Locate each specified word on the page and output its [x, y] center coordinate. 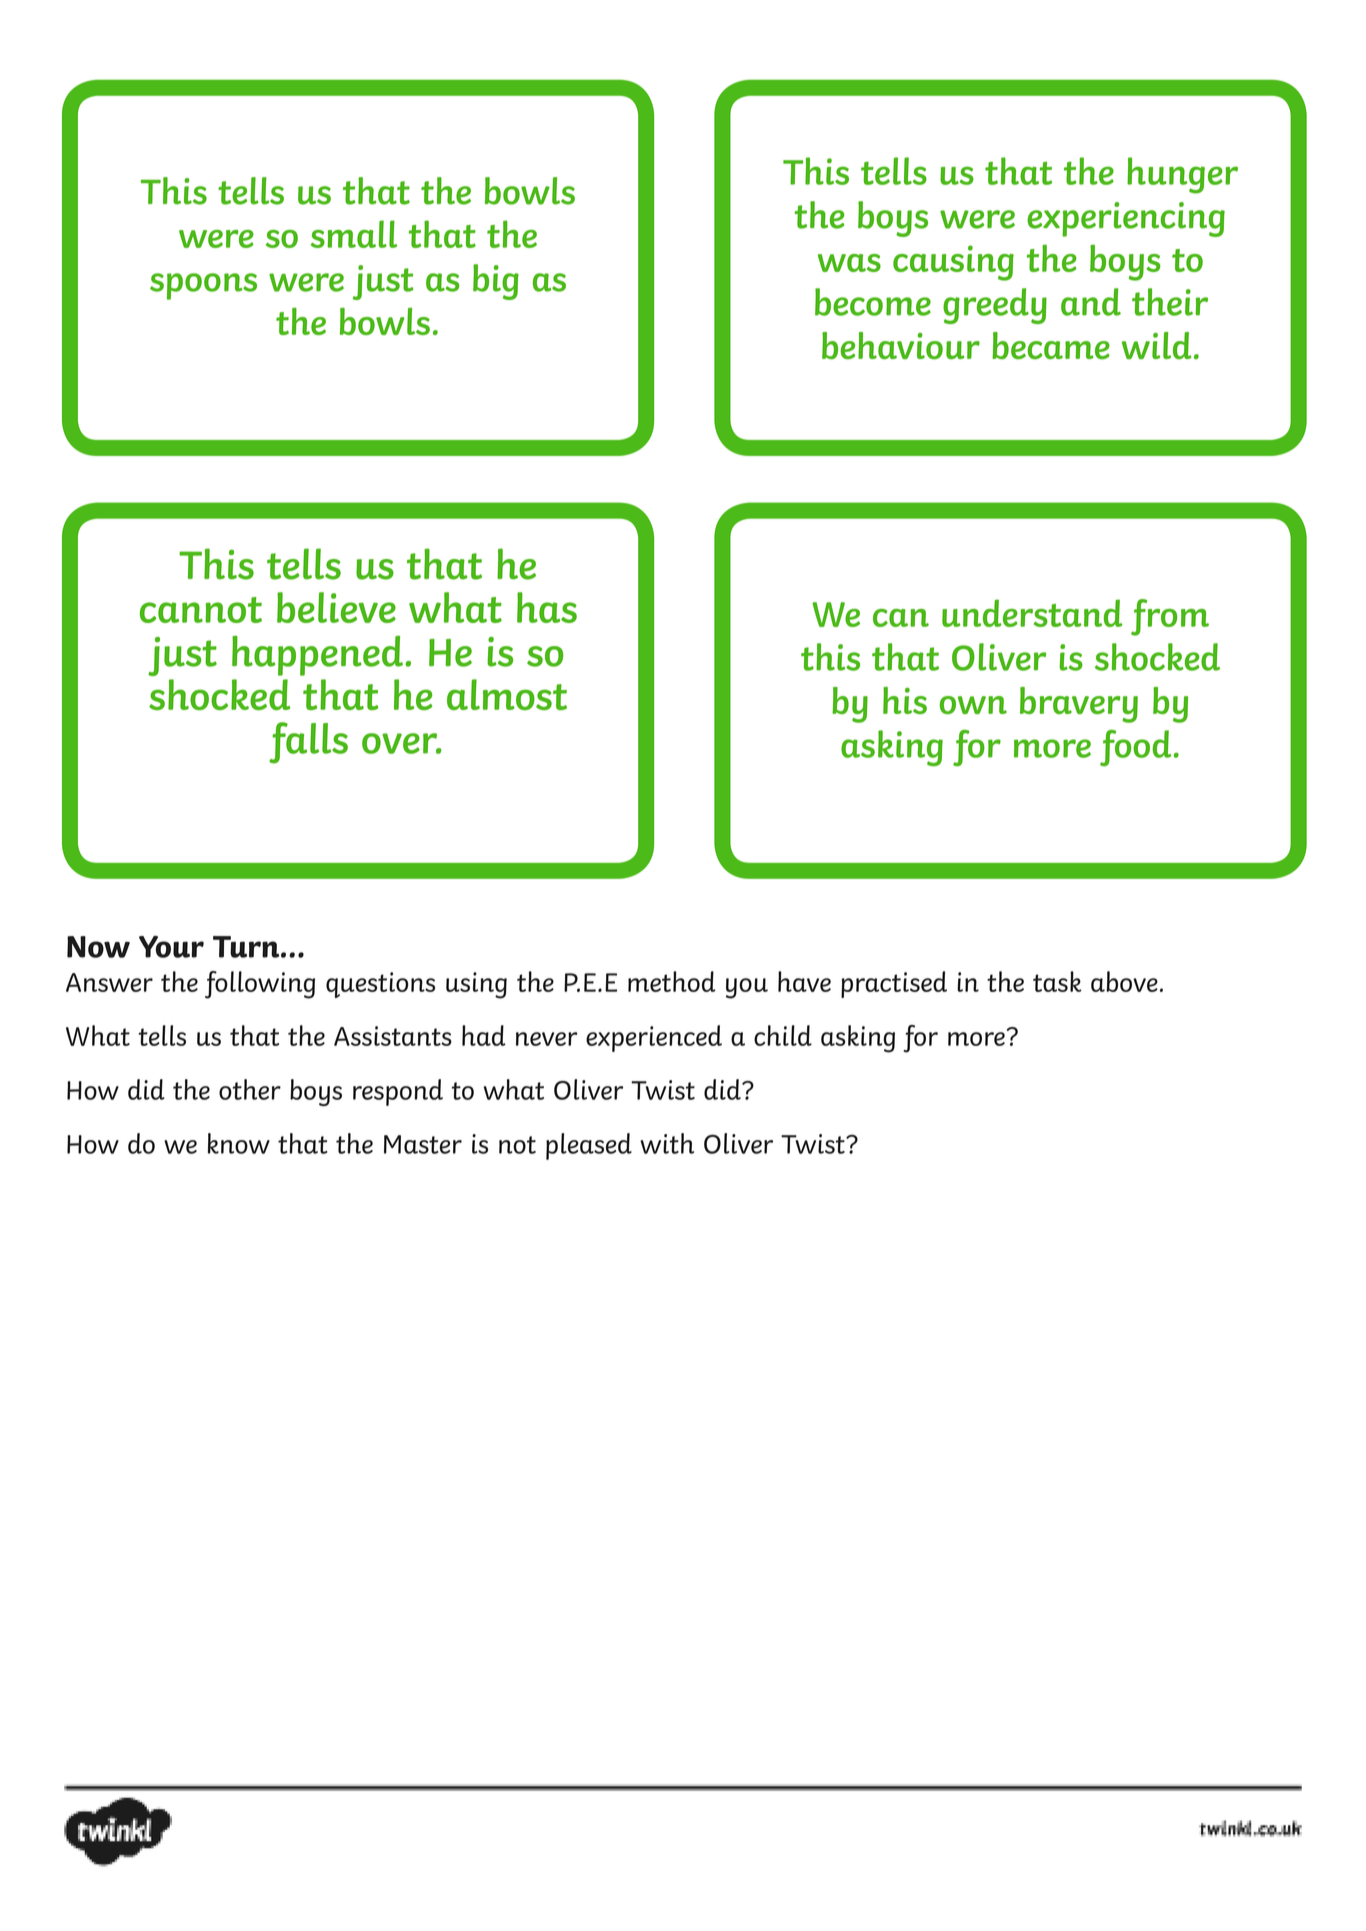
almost [507, 694]
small [354, 234]
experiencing [1126, 219]
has [547, 607]
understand [1032, 613]
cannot [201, 610]
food [1135, 748]
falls [308, 743]
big [496, 282]
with [667, 1143]
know [239, 1143]
